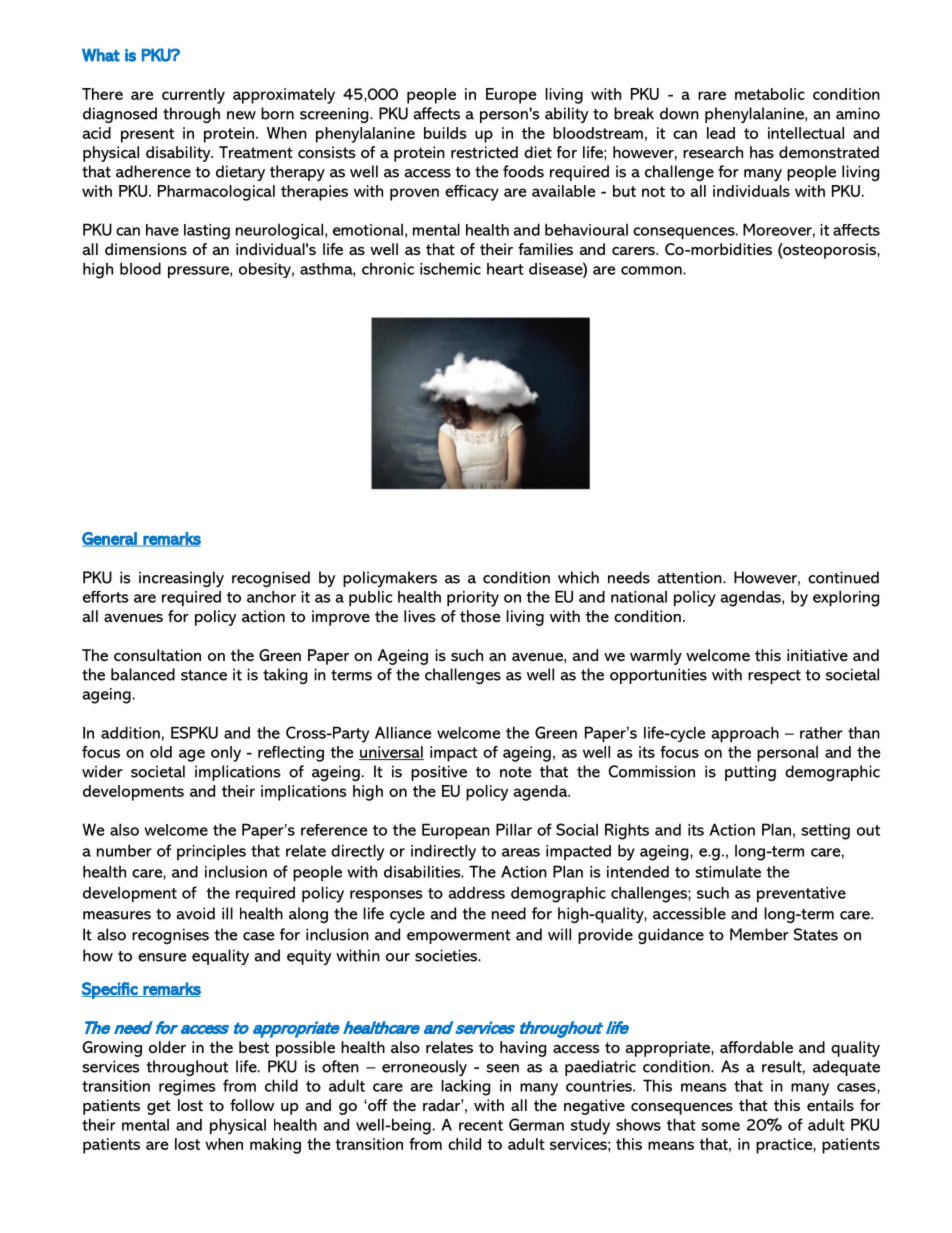  I want to click on Alliance, so click(403, 732).
